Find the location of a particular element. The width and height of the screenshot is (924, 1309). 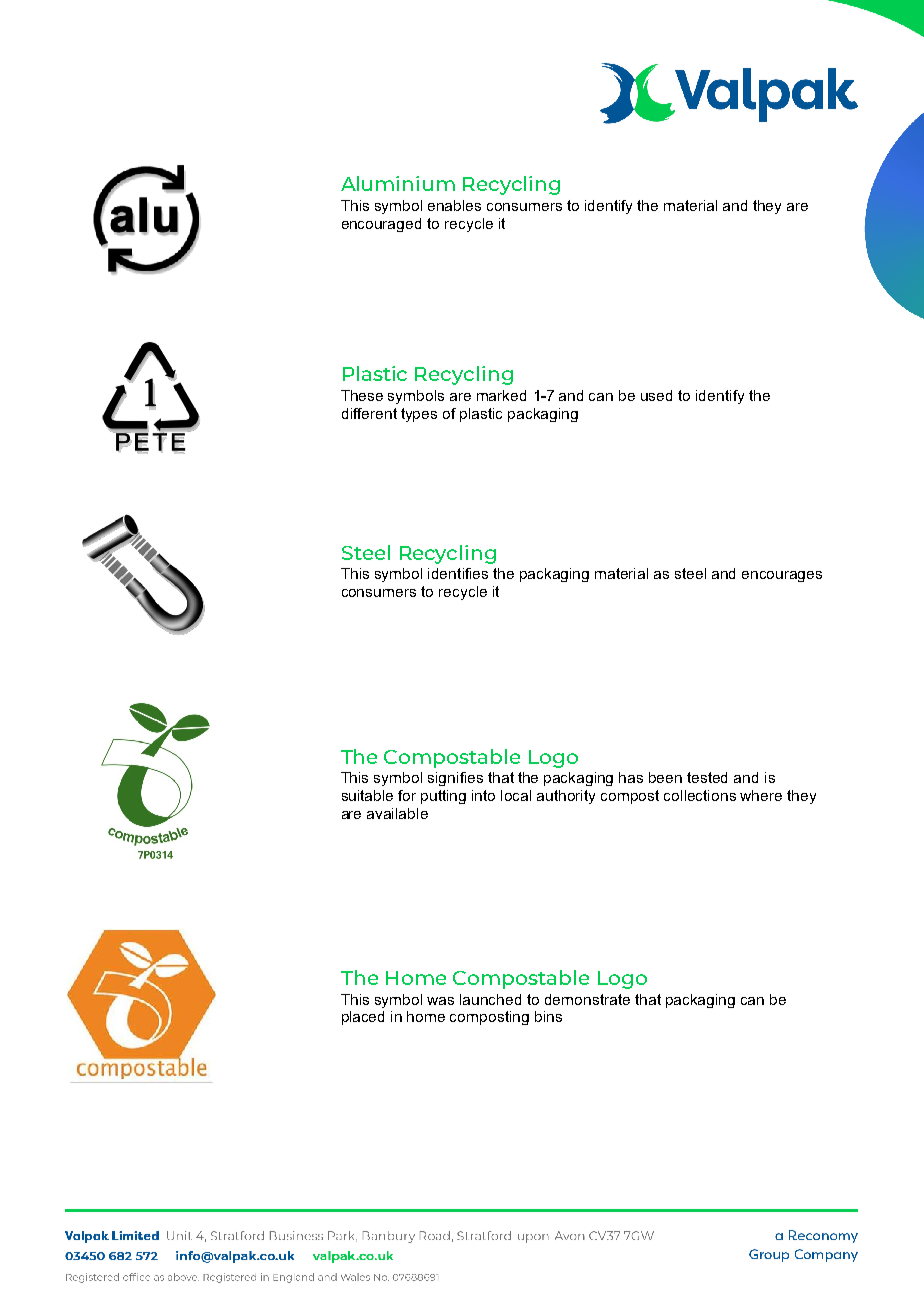

authority is located at coordinates (566, 797).
